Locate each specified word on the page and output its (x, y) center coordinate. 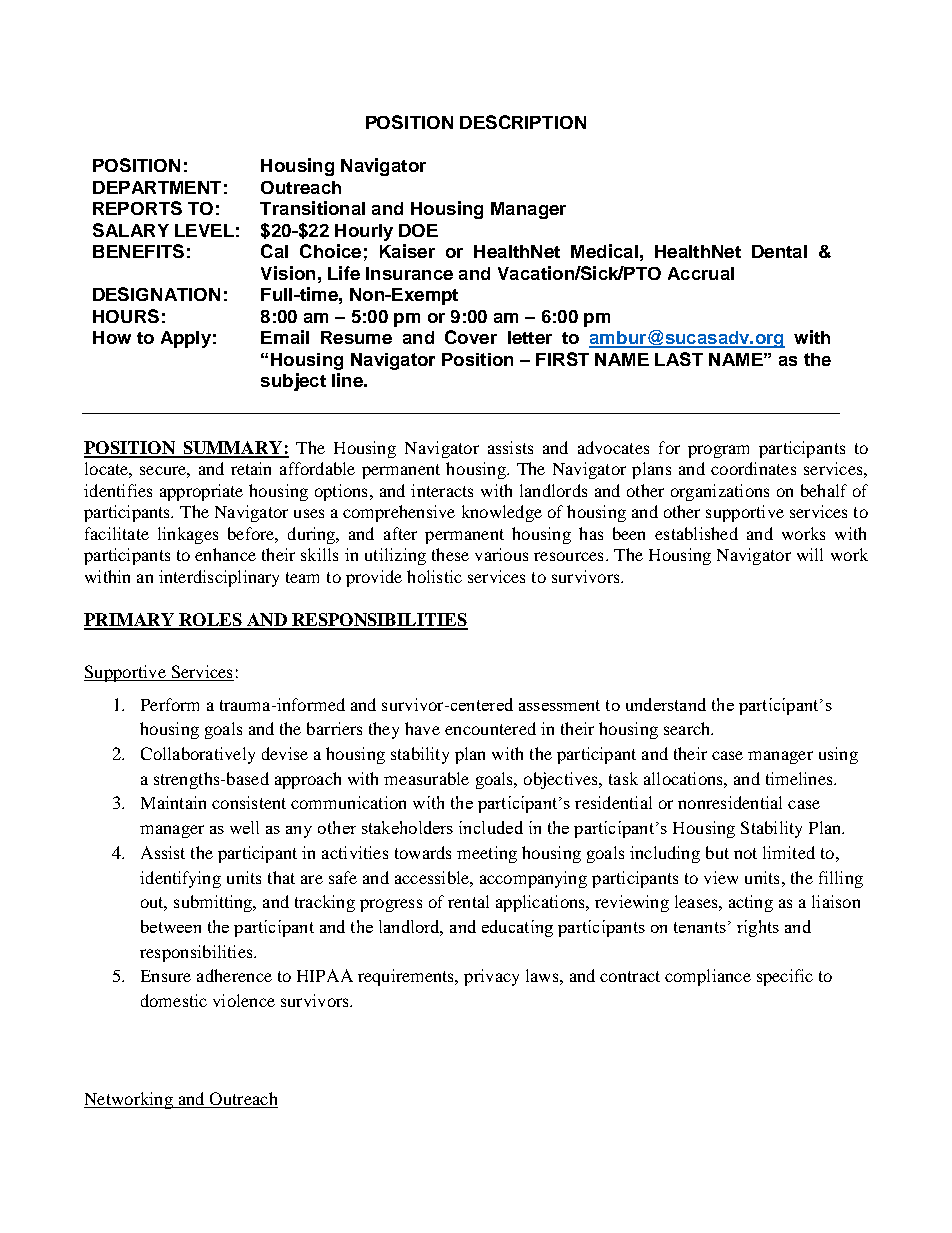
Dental (779, 251)
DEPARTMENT (157, 187)
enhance (225, 554)
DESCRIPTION (523, 122)
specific (785, 977)
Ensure (166, 976)
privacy (491, 977)
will (810, 554)
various (501, 554)
